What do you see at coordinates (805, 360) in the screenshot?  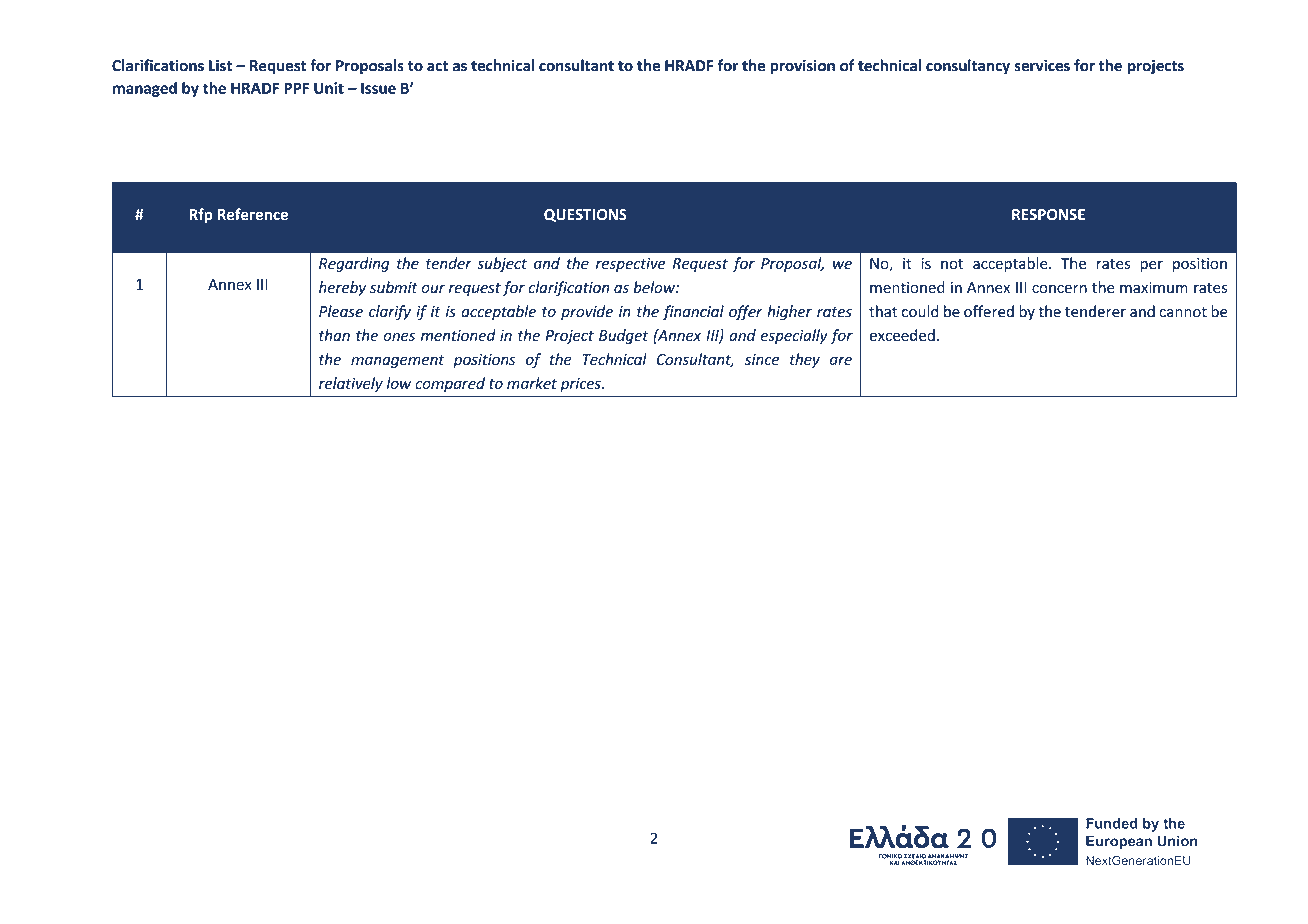 I see `they` at bounding box center [805, 360].
